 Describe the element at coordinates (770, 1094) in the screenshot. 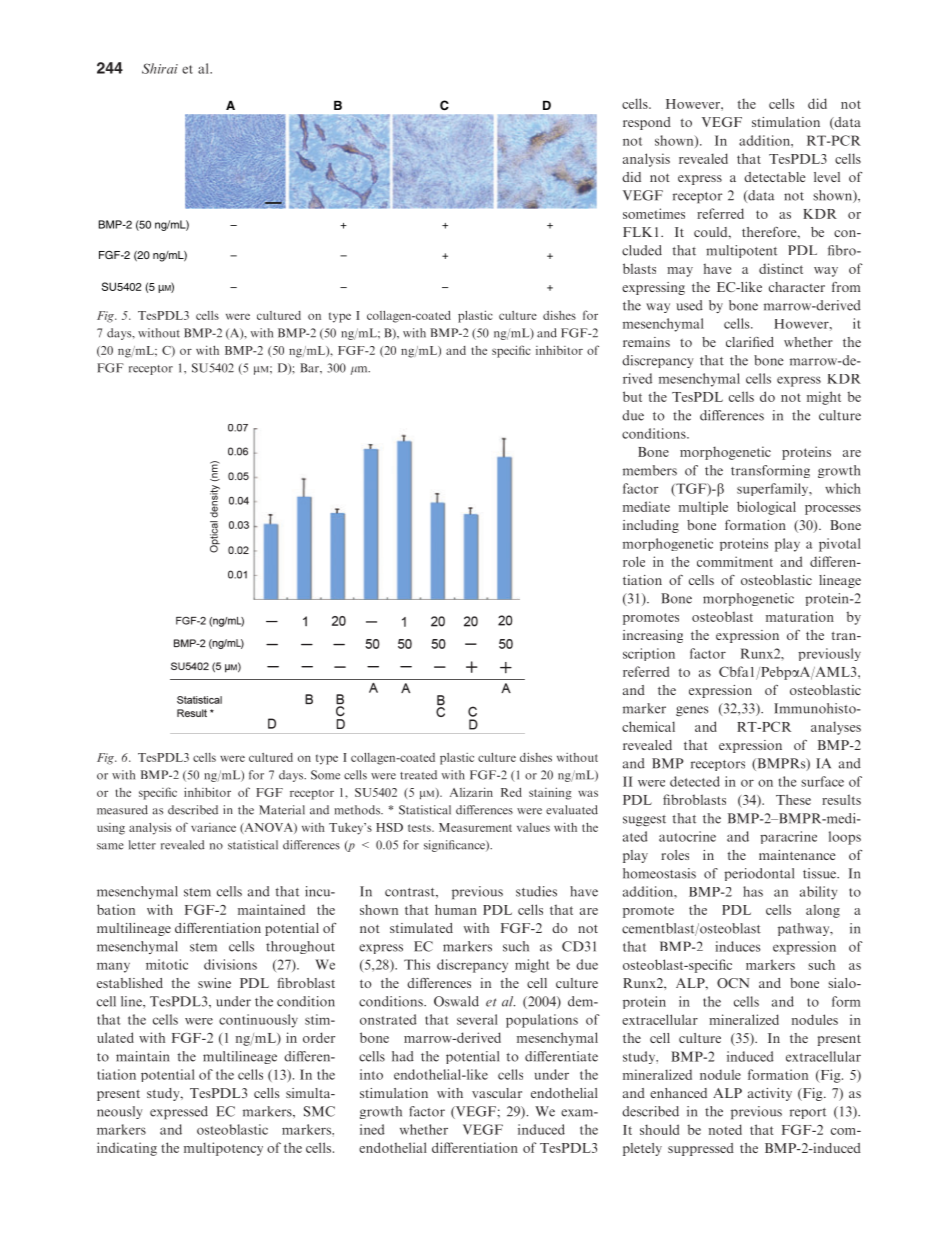

I see `activity` at that location.
